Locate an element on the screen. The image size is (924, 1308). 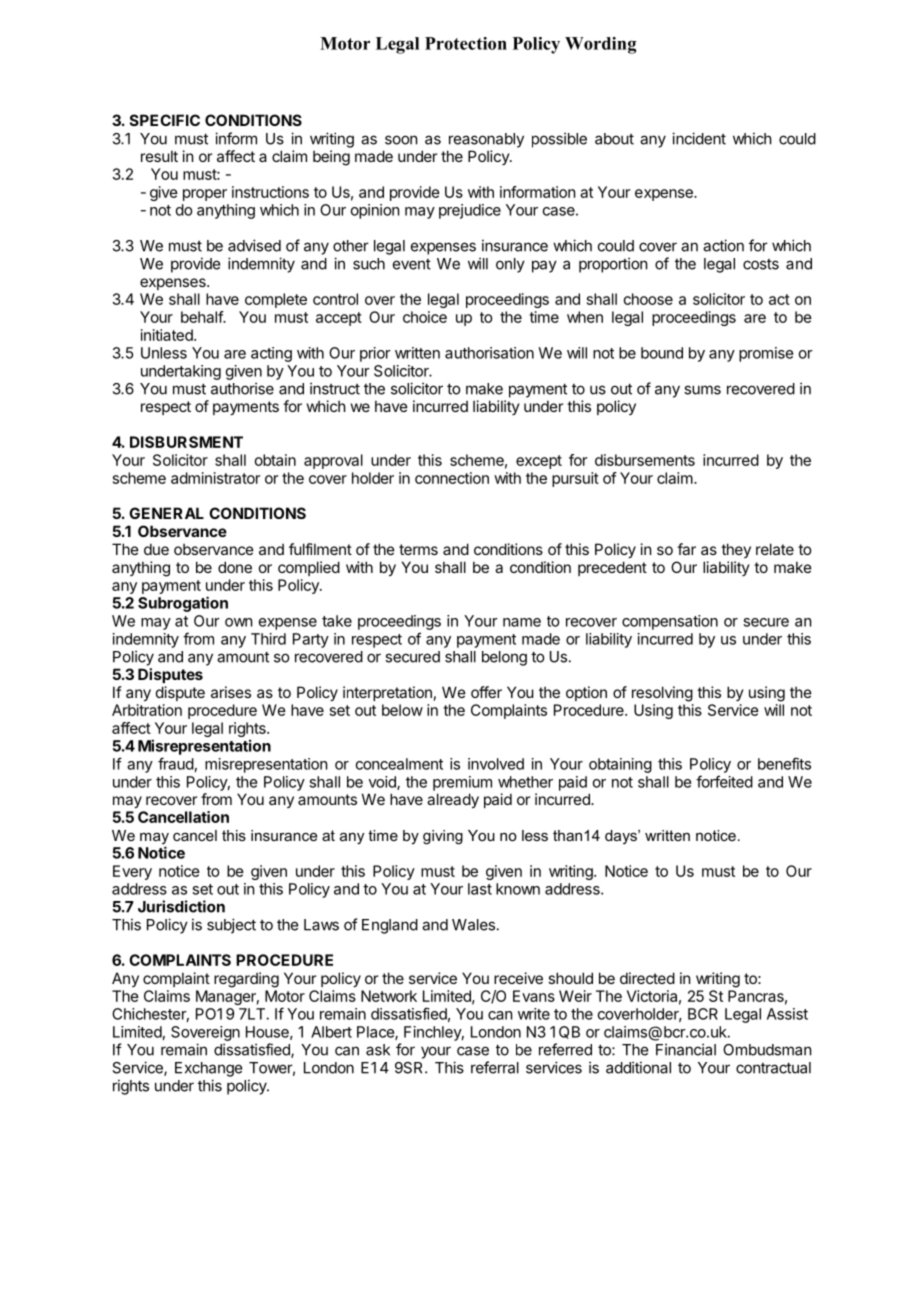
far is located at coordinates (686, 549).
